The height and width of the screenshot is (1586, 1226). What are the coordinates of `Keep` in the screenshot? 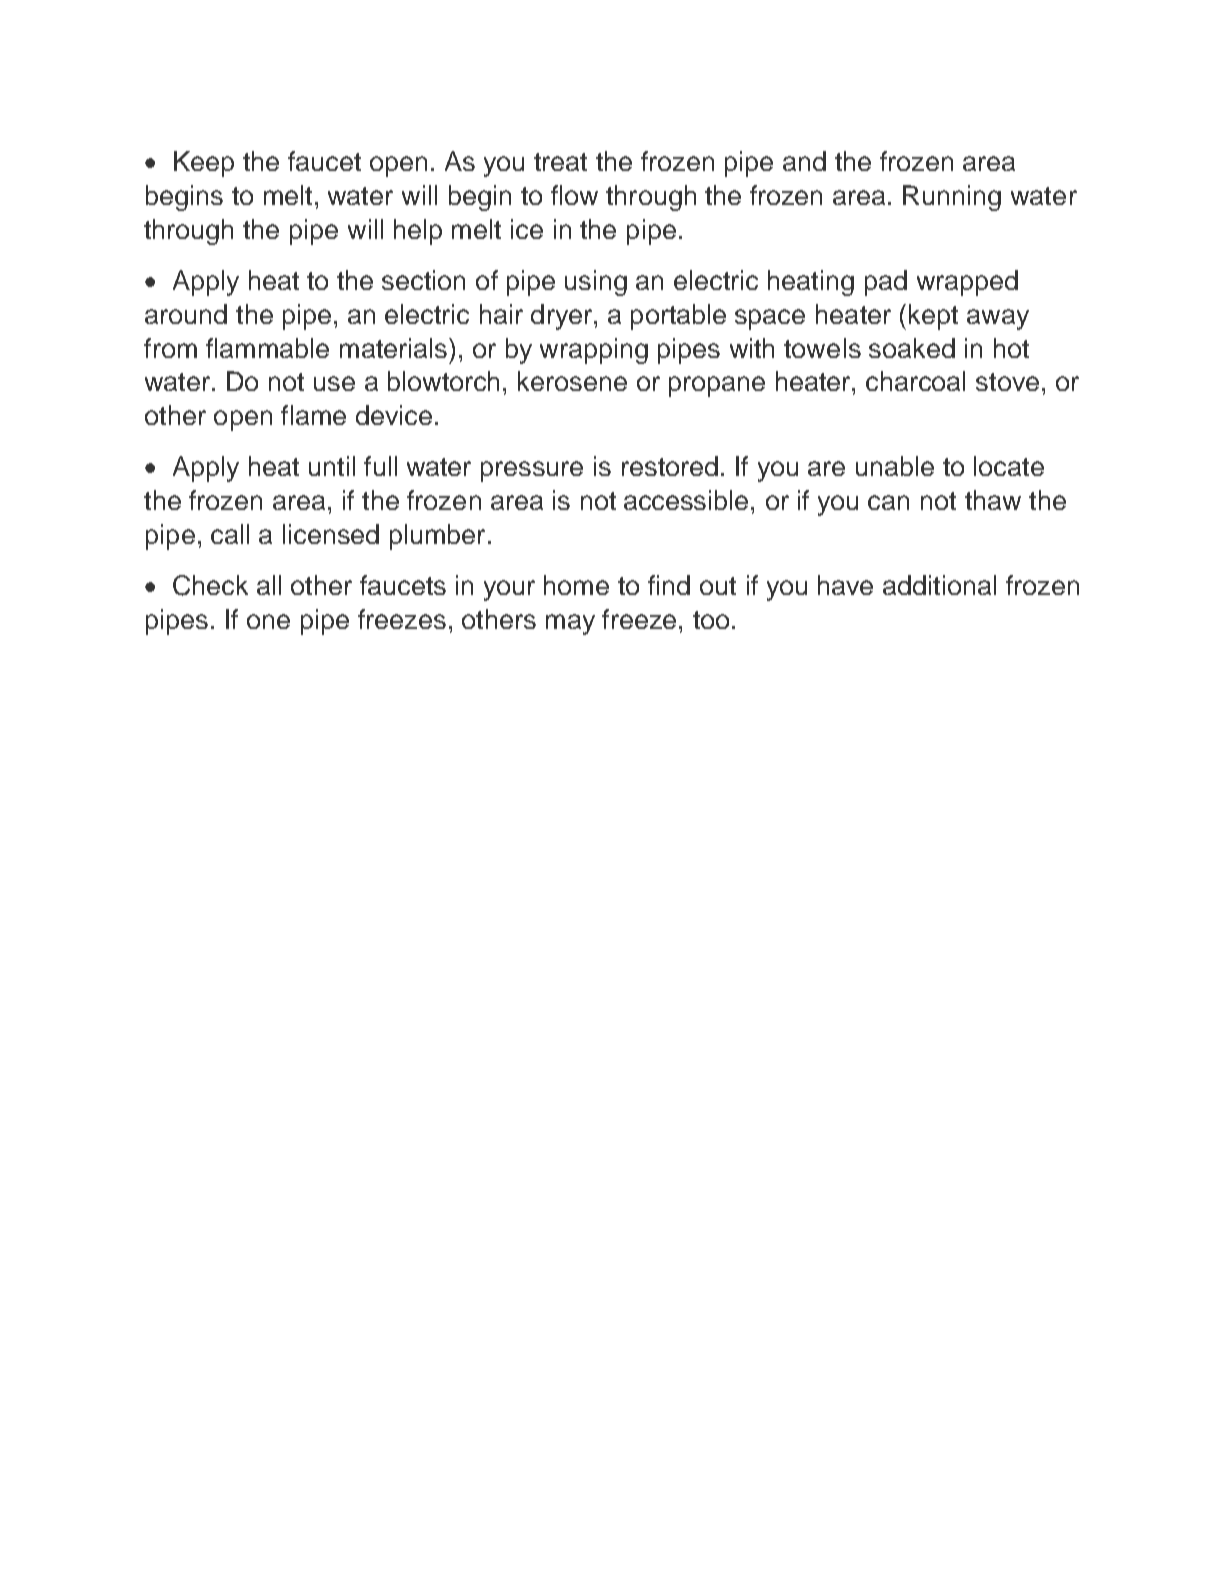 It's located at (204, 164).
